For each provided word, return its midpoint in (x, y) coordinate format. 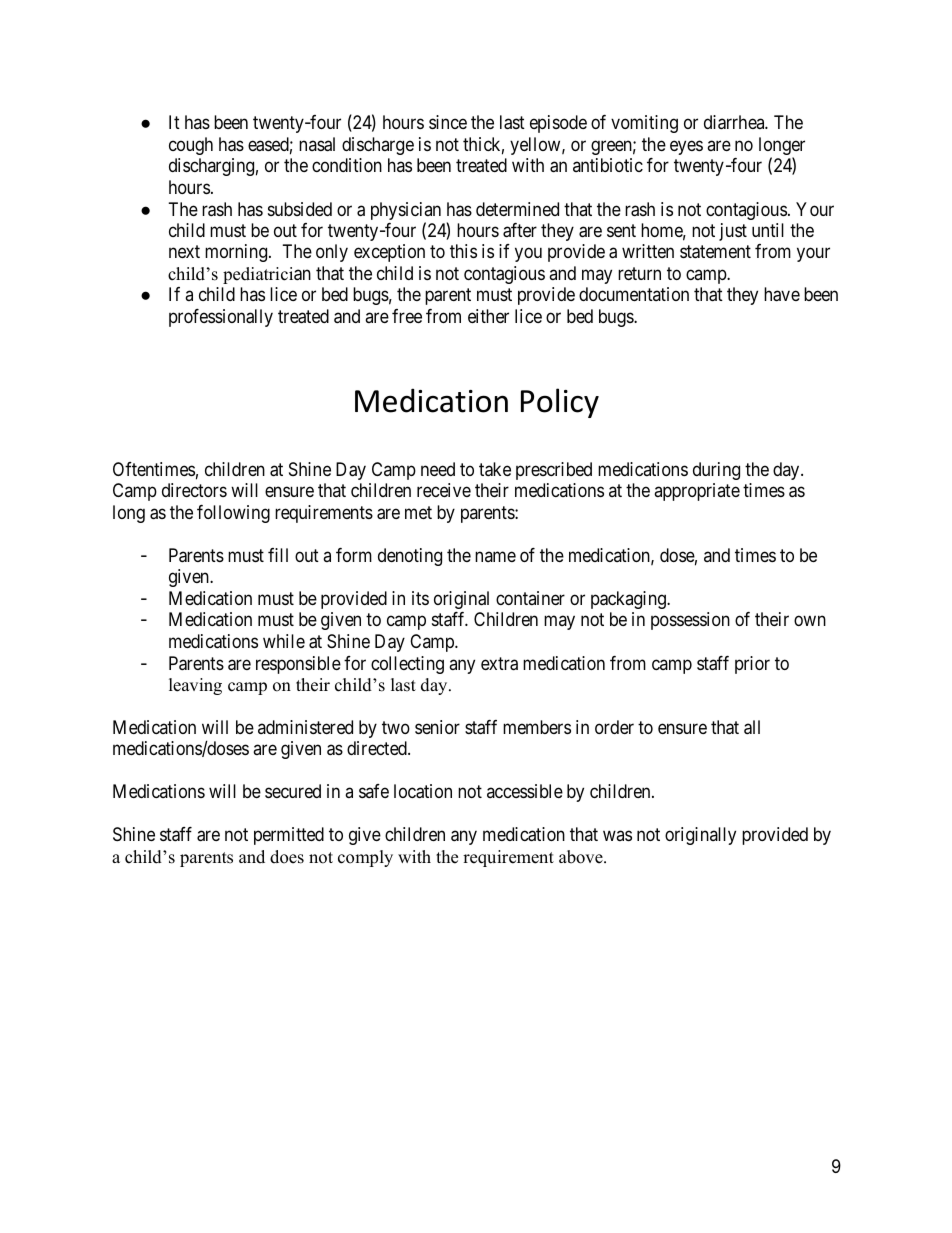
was (617, 836)
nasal (317, 144)
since (448, 122)
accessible (525, 791)
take (495, 469)
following (233, 514)
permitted (289, 836)
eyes (686, 147)
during (716, 471)
